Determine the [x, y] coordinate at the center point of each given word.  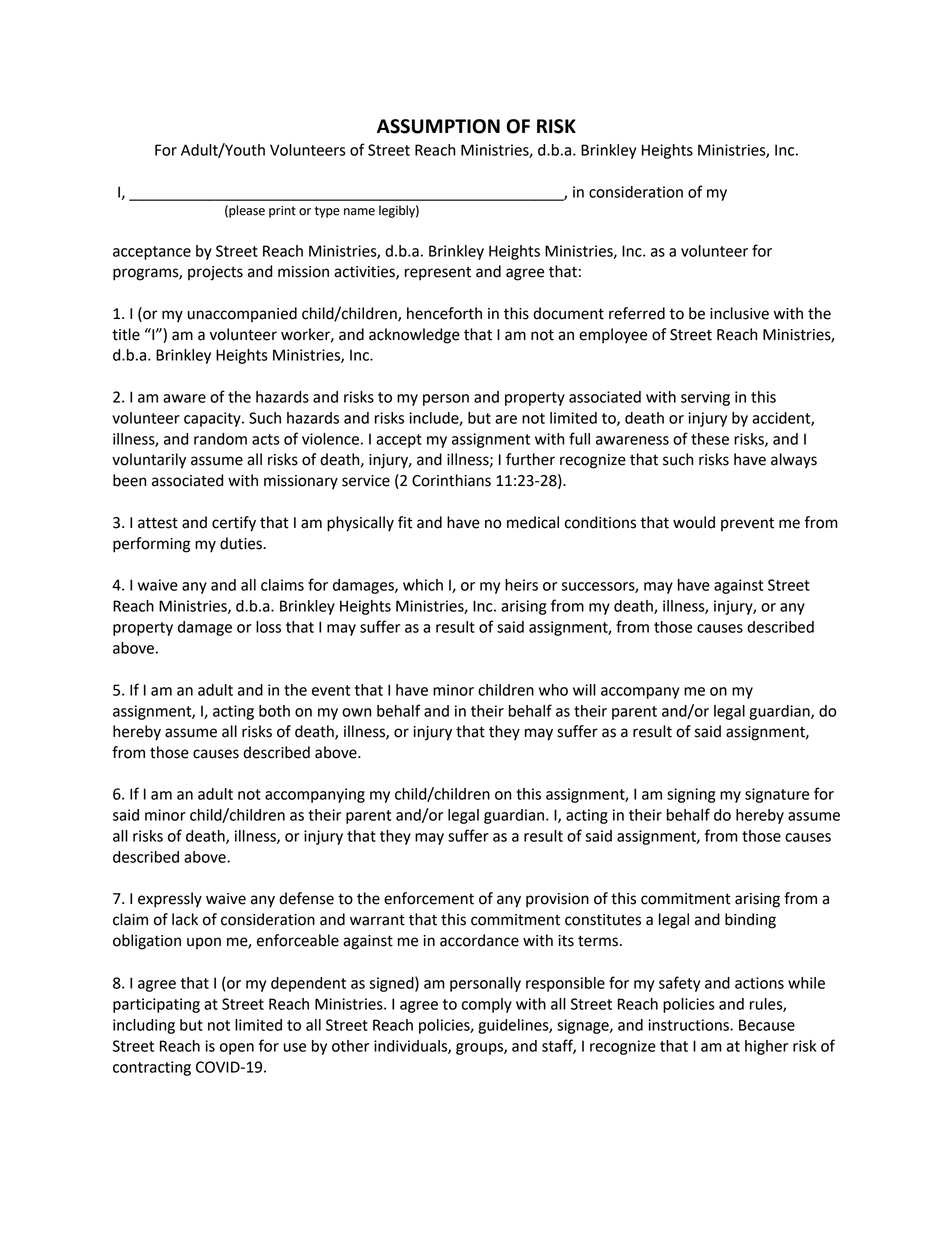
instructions [689, 1025]
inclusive [739, 313]
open [237, 1049]
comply [487, 1005]
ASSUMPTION [438, 126]
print [282, 212]
